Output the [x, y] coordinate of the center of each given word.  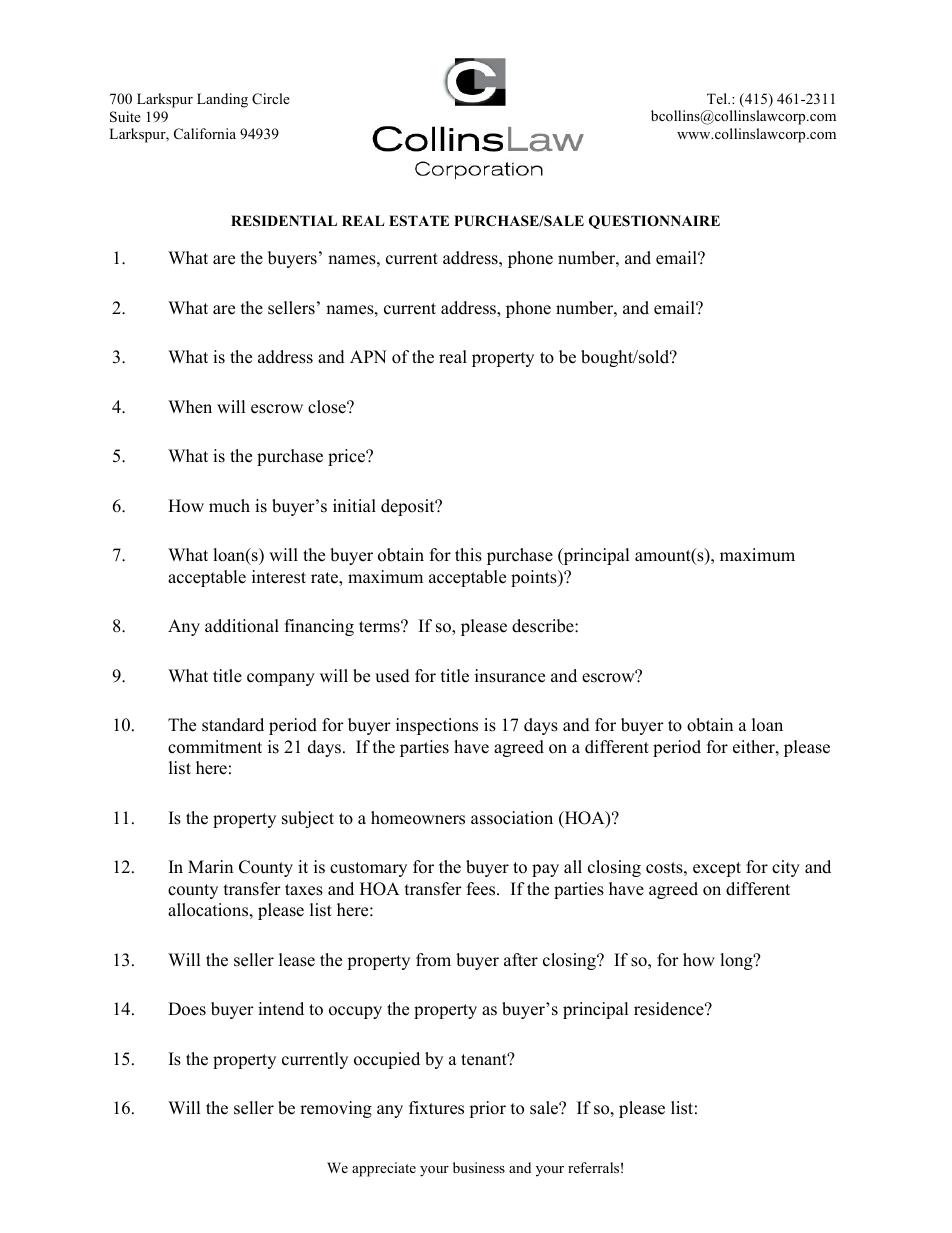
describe [544, 626]
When [190, 407]
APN [368, 356]
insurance [510, 676]
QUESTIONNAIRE [654, 222]
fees [482, 889]
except [717, 869]
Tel [718, 98]
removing [336, 1109]
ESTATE [419, 221]
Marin [210, 866]
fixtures [436, 1108]
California [205, 134]
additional [242, 626]
